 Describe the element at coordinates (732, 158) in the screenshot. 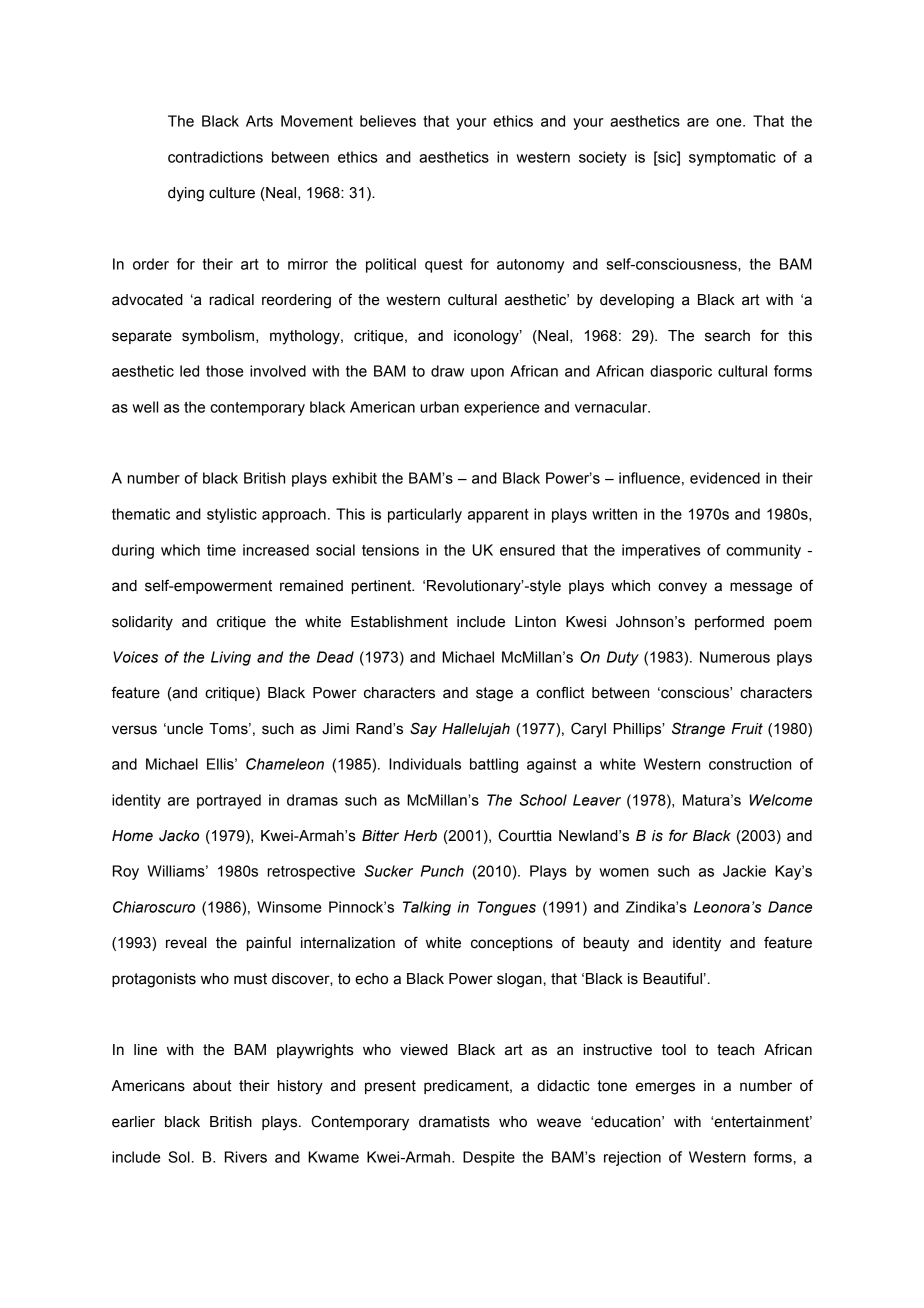

I see `symptomatic` at that location.
